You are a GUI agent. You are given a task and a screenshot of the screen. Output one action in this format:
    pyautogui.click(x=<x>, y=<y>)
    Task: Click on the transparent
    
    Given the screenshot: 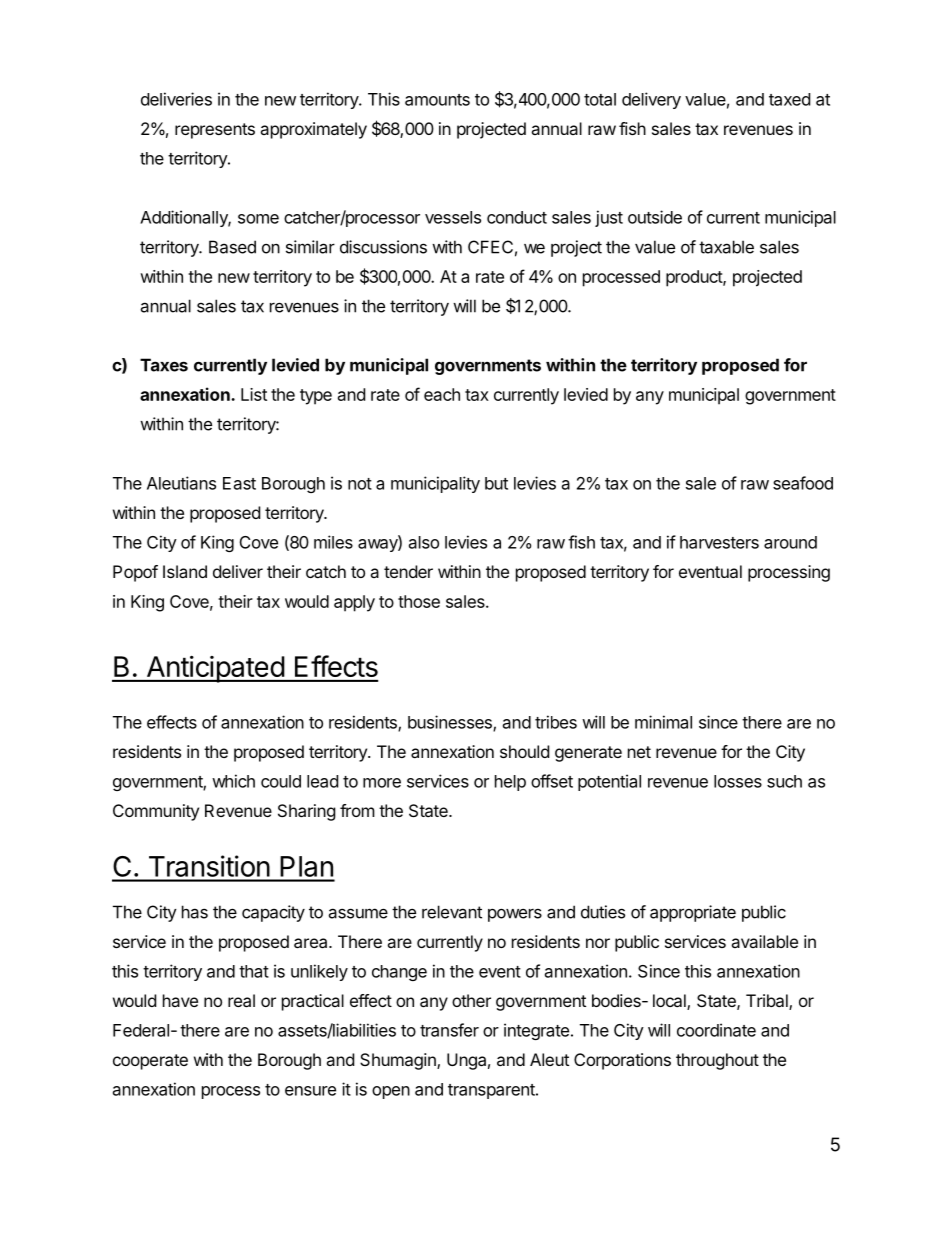 What is the action you would take?
    pyautogui.click(x=492, y=1091)
